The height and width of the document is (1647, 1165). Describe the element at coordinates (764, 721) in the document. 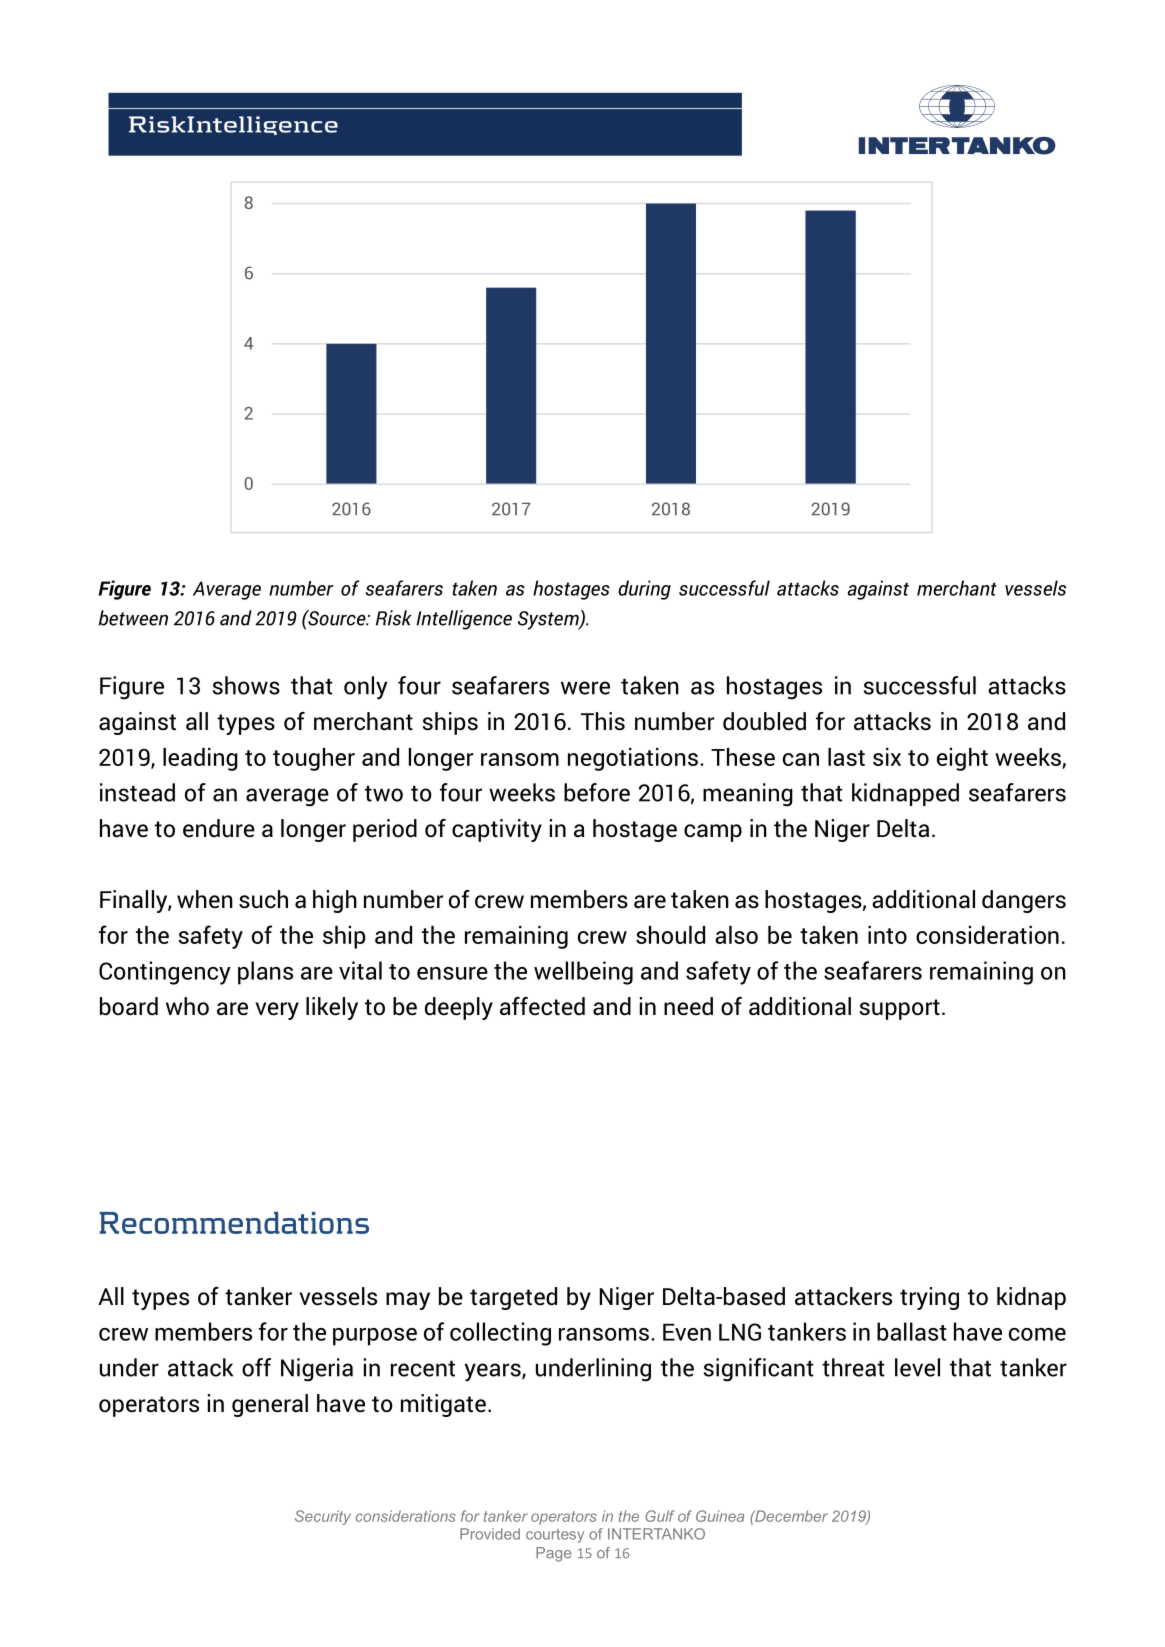

I see `doubled` at that location.
